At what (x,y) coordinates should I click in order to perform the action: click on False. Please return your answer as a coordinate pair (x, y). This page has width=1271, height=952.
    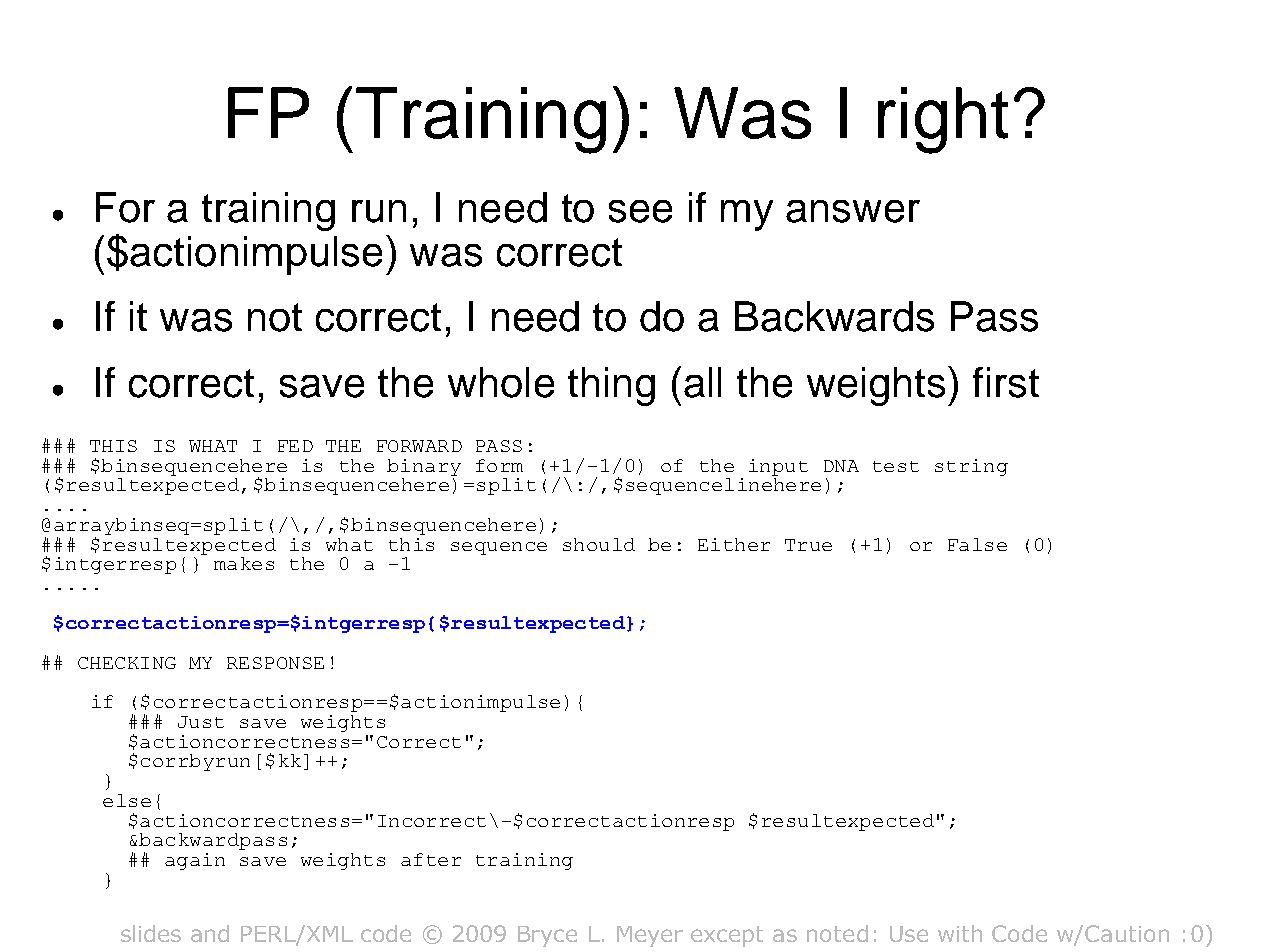
    Looking at the image, I should click on (977, 544).
